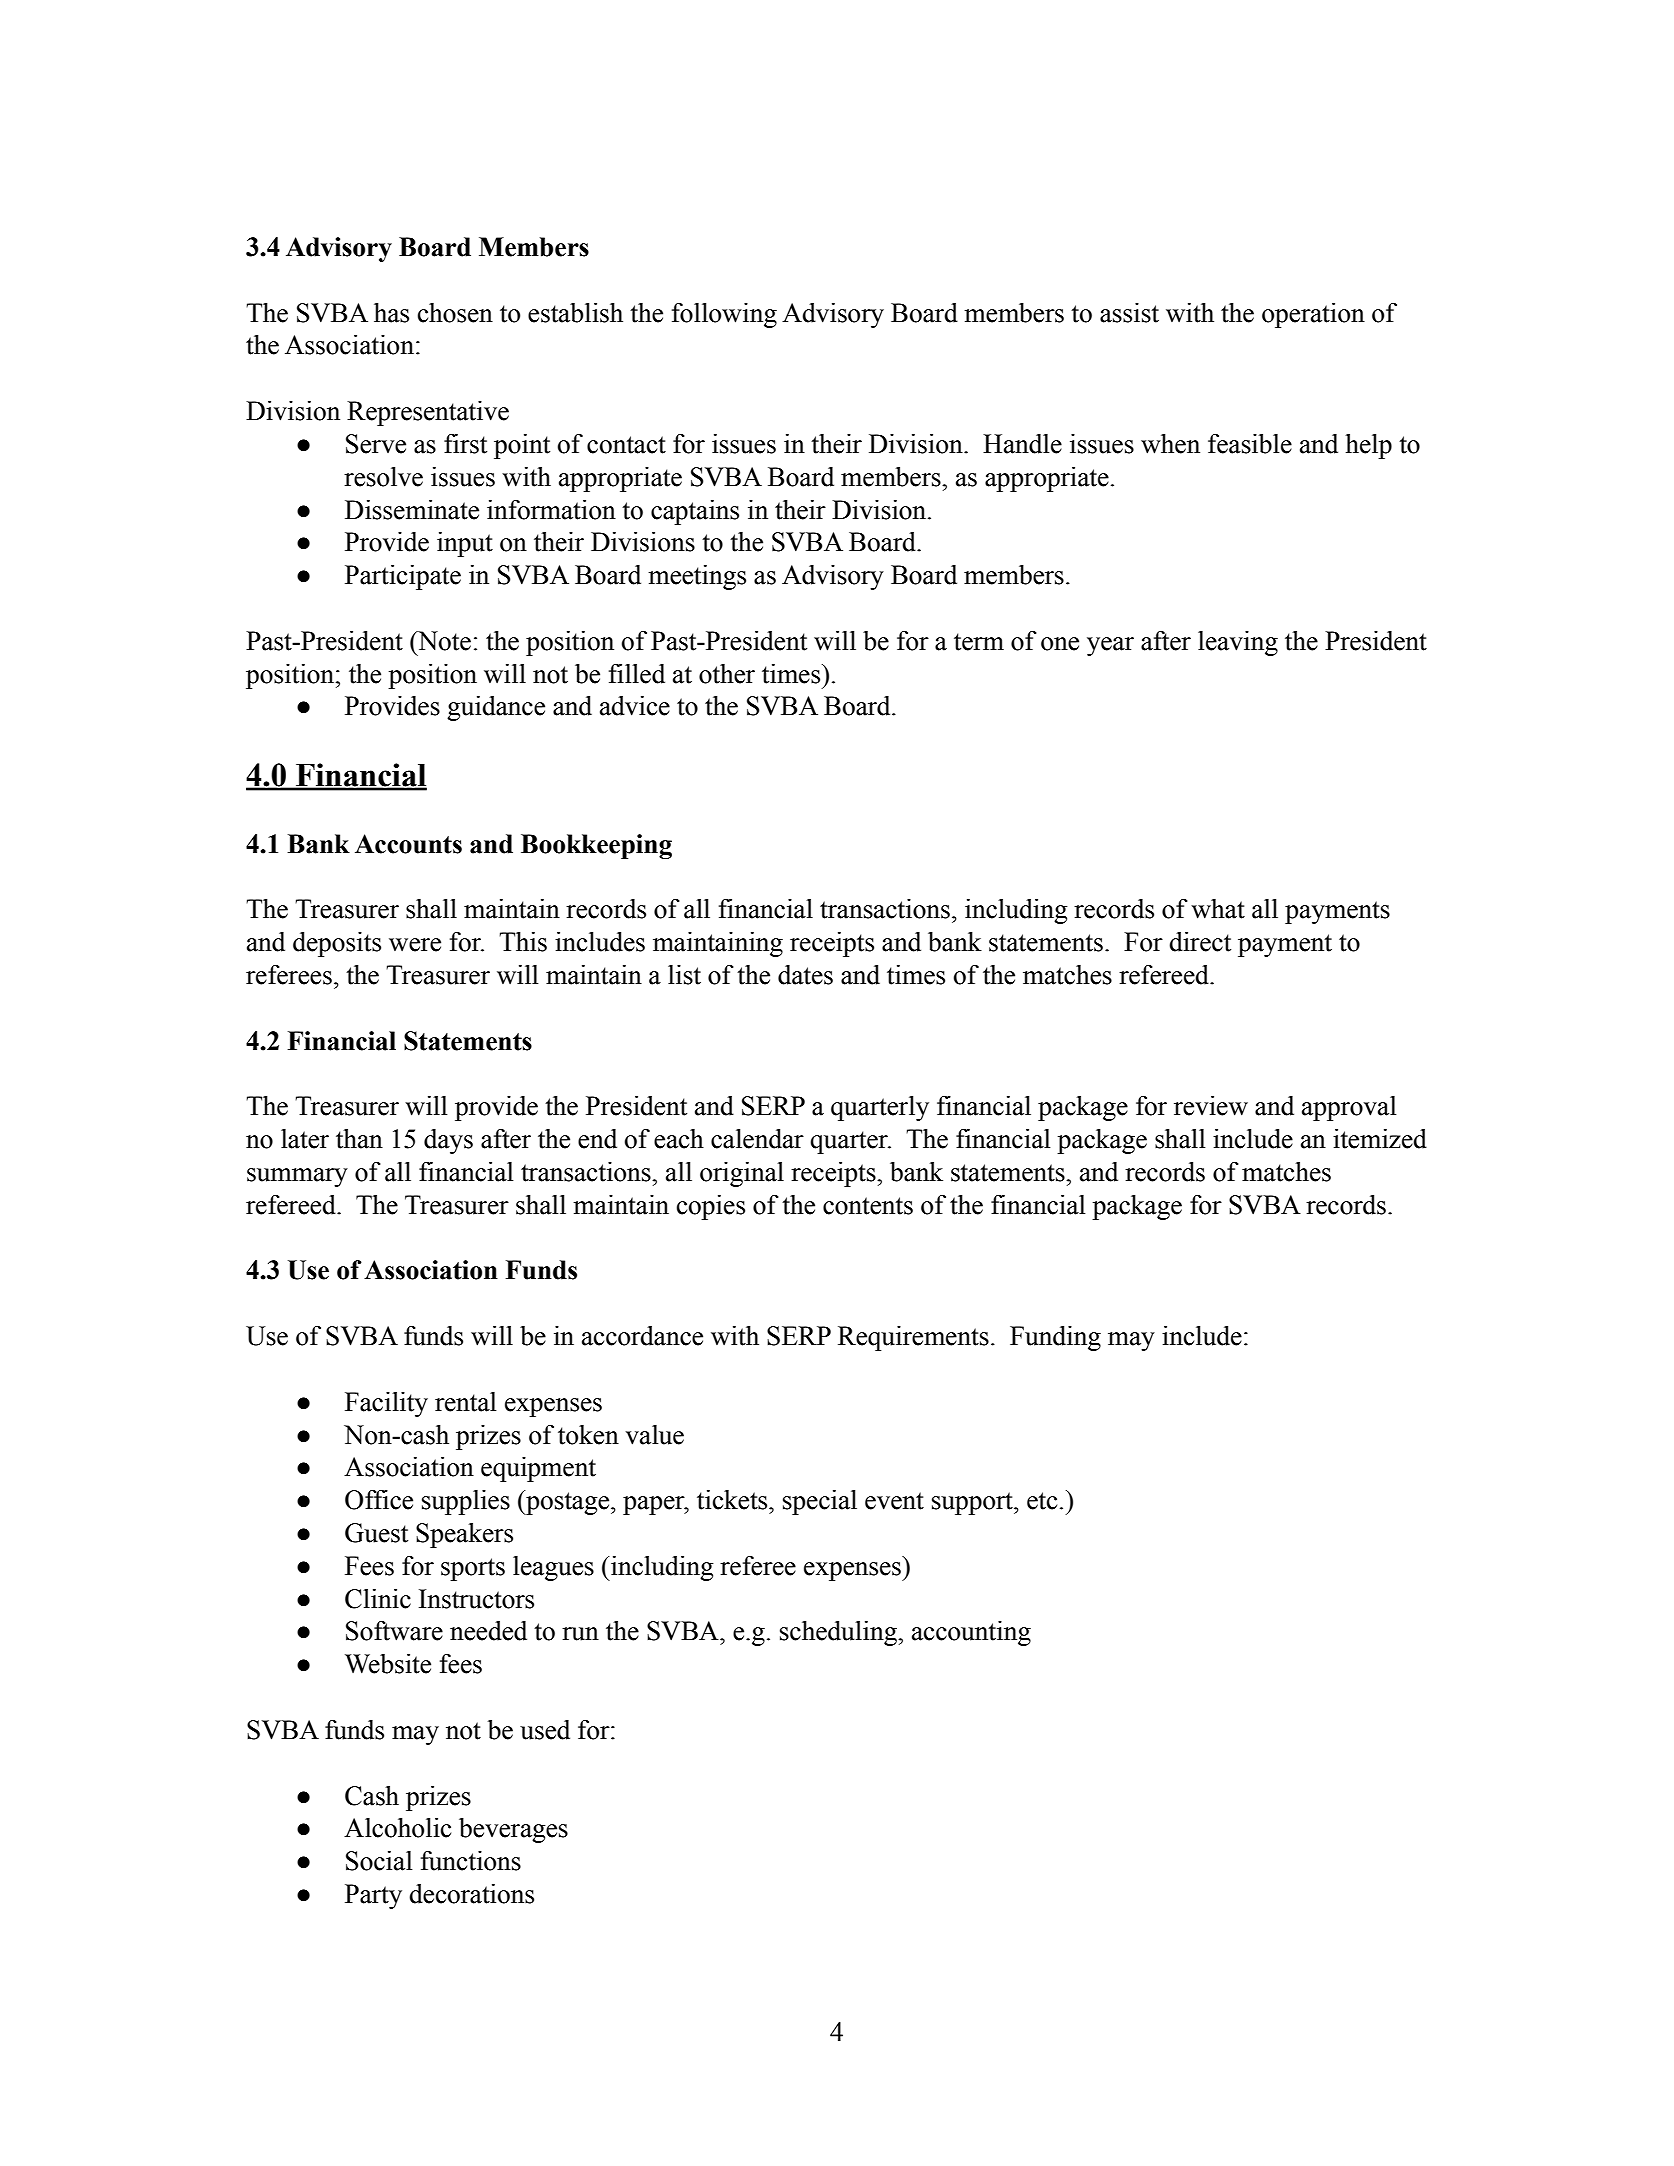 The image size is (1674, 2166). What do you see at coordinates (724, 315) in the document?
I see `following` at bounding box center [724, 315].
